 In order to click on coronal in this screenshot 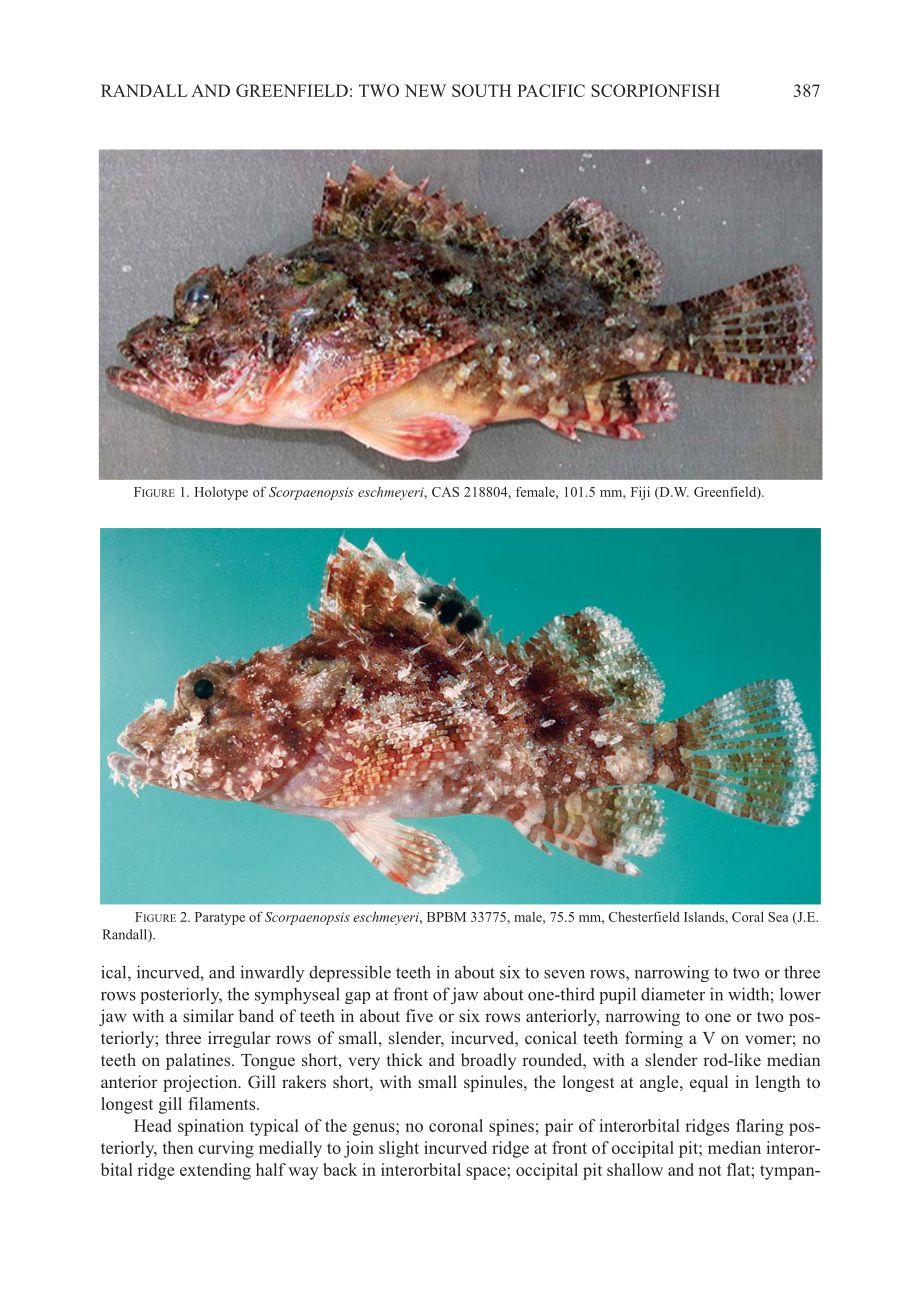, I will do `click(456, 1125)`.
